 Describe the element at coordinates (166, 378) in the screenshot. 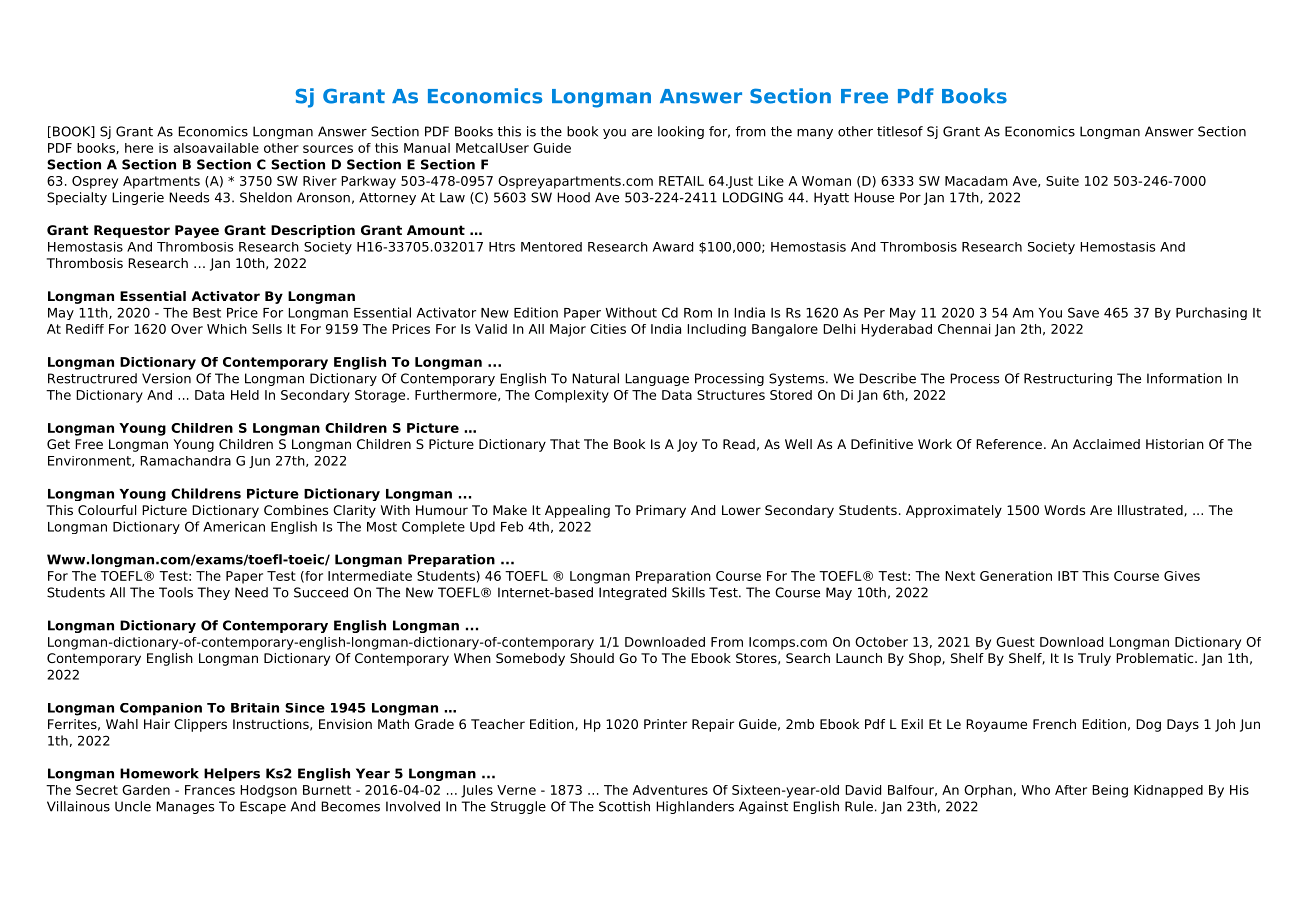

I see `Version` at that location.
